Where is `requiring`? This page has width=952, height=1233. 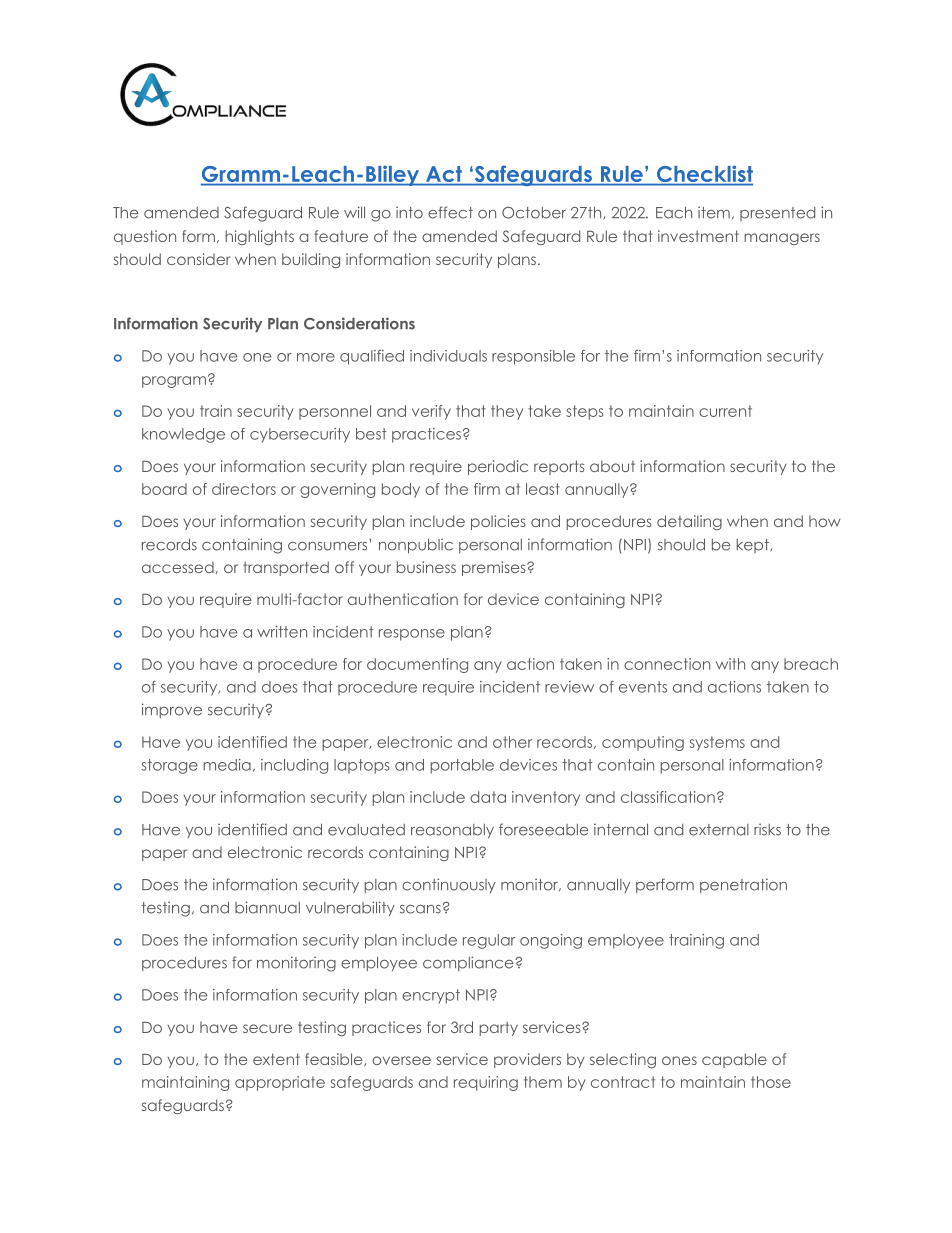
requiring is located at coordinates (486, 1083).
